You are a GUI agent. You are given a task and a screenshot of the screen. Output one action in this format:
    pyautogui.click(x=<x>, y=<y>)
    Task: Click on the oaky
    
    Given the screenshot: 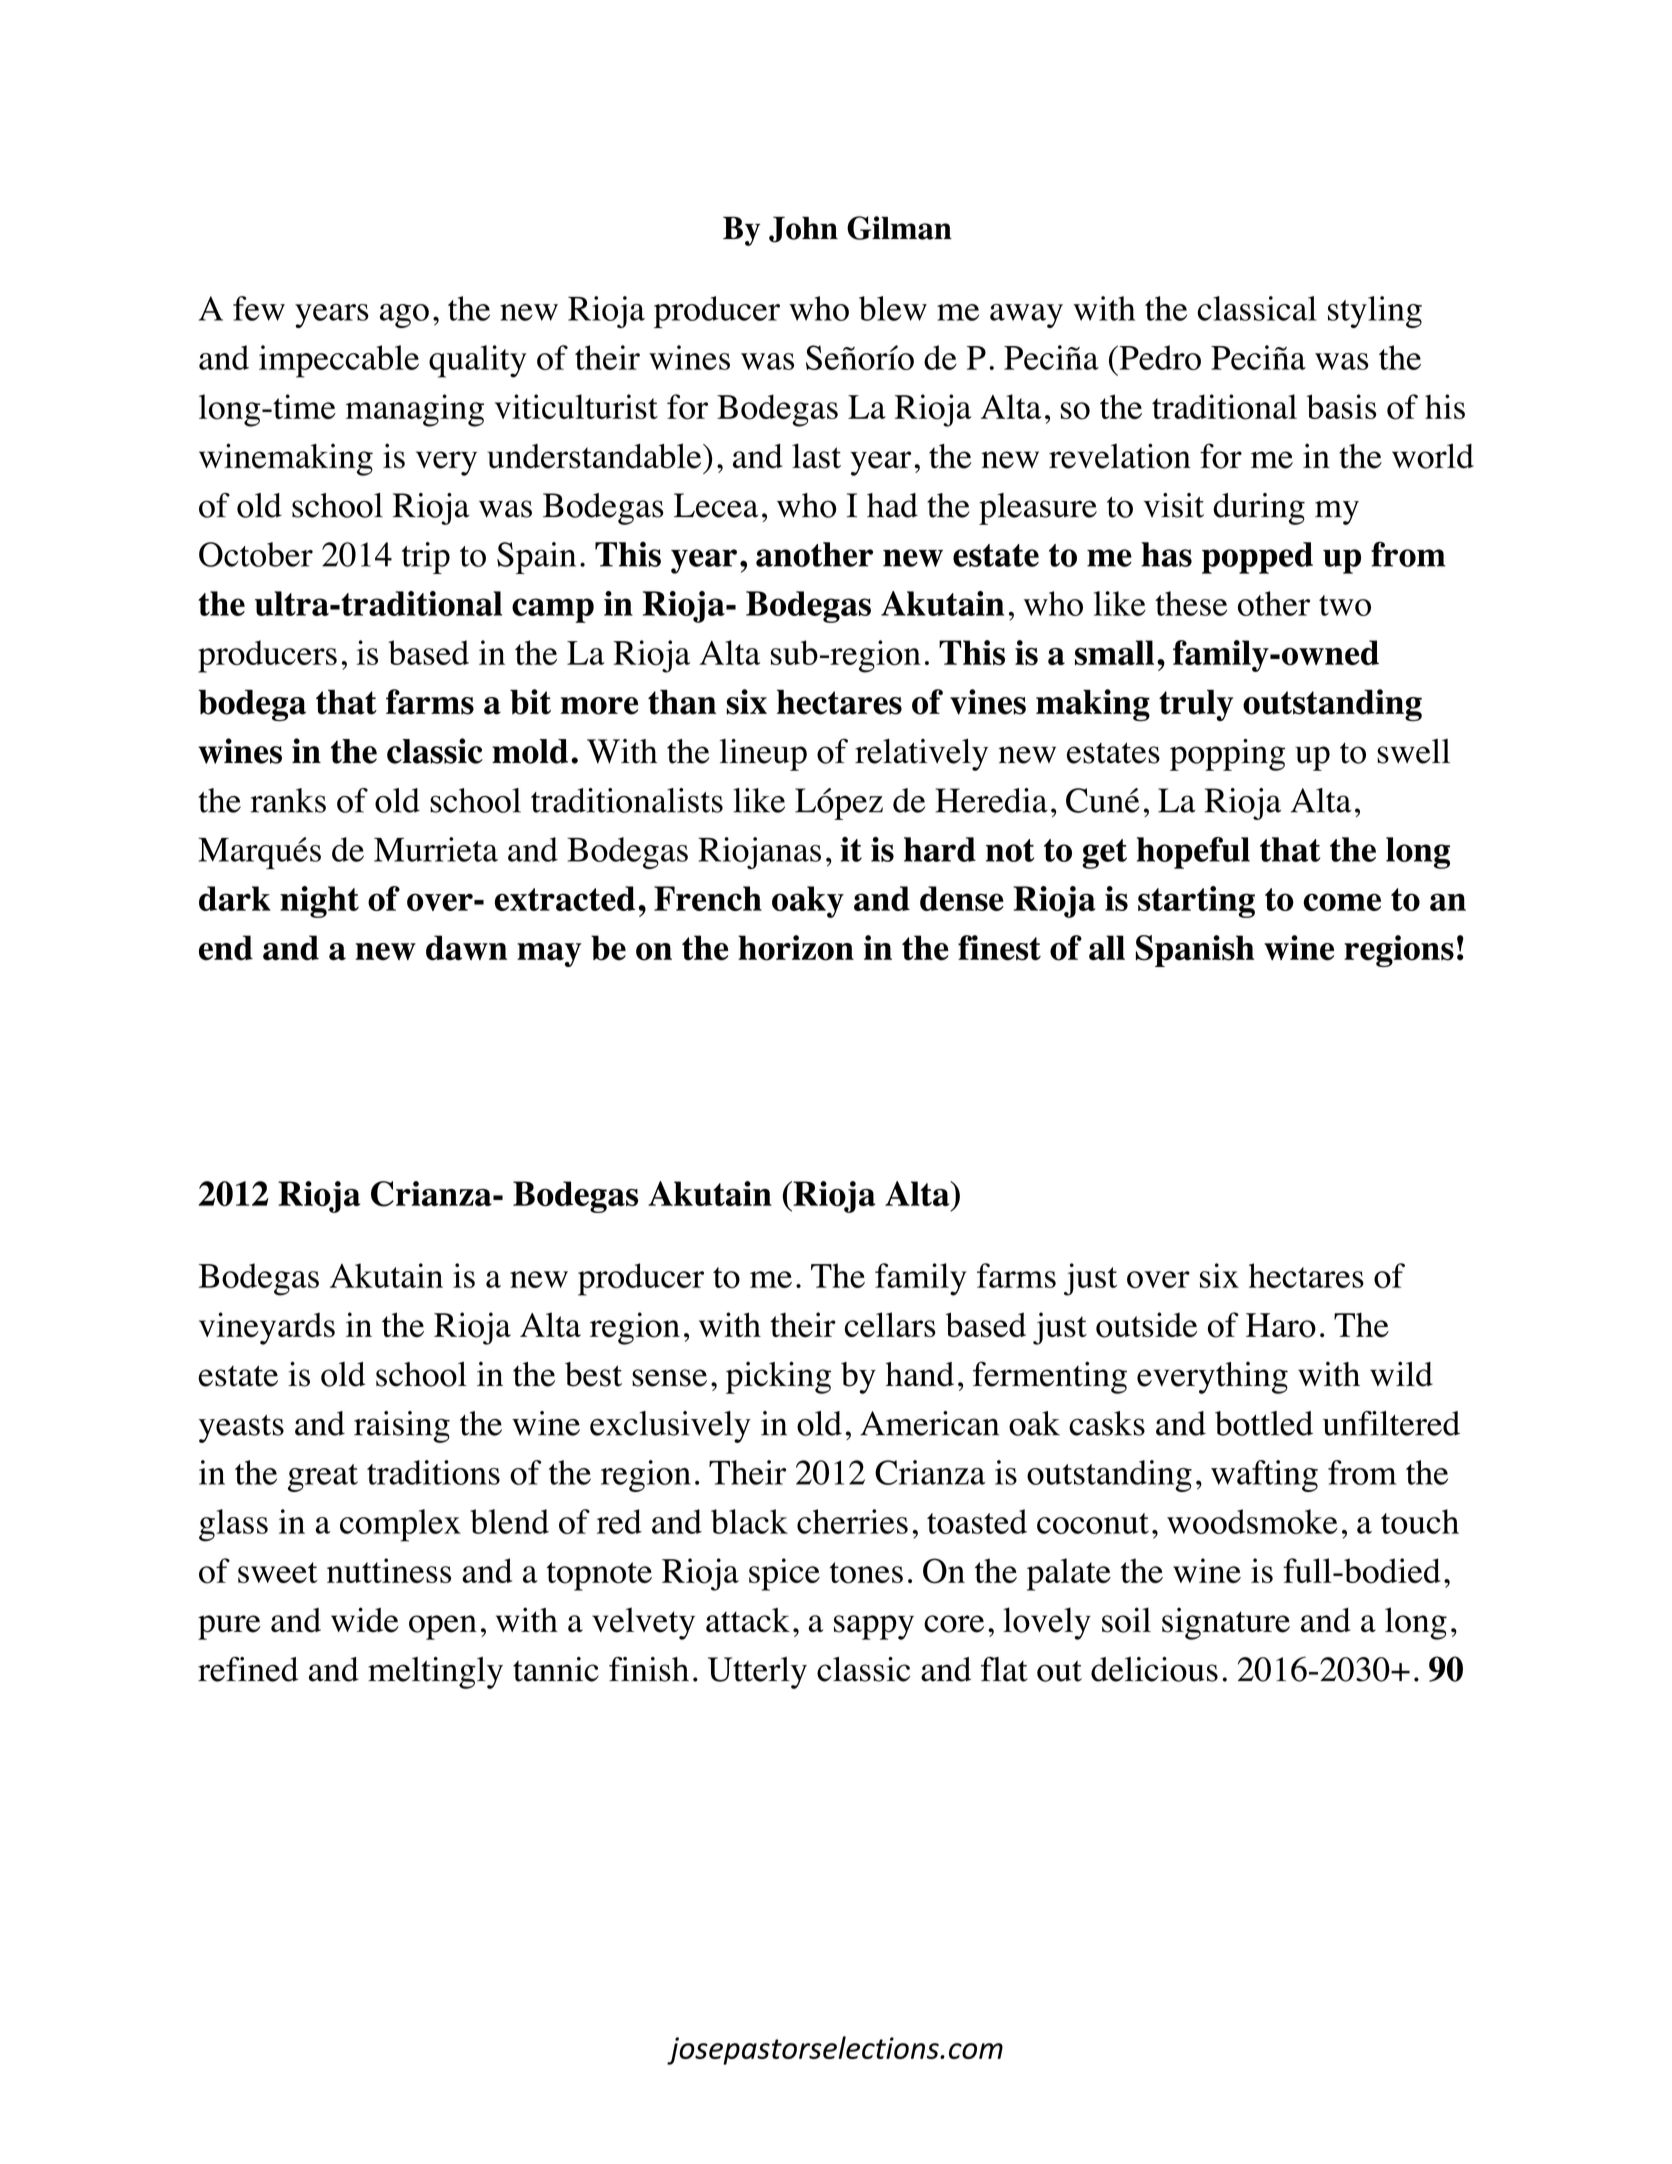 What is the action you would take?
    pyautogui.click(x=808, y=902)
